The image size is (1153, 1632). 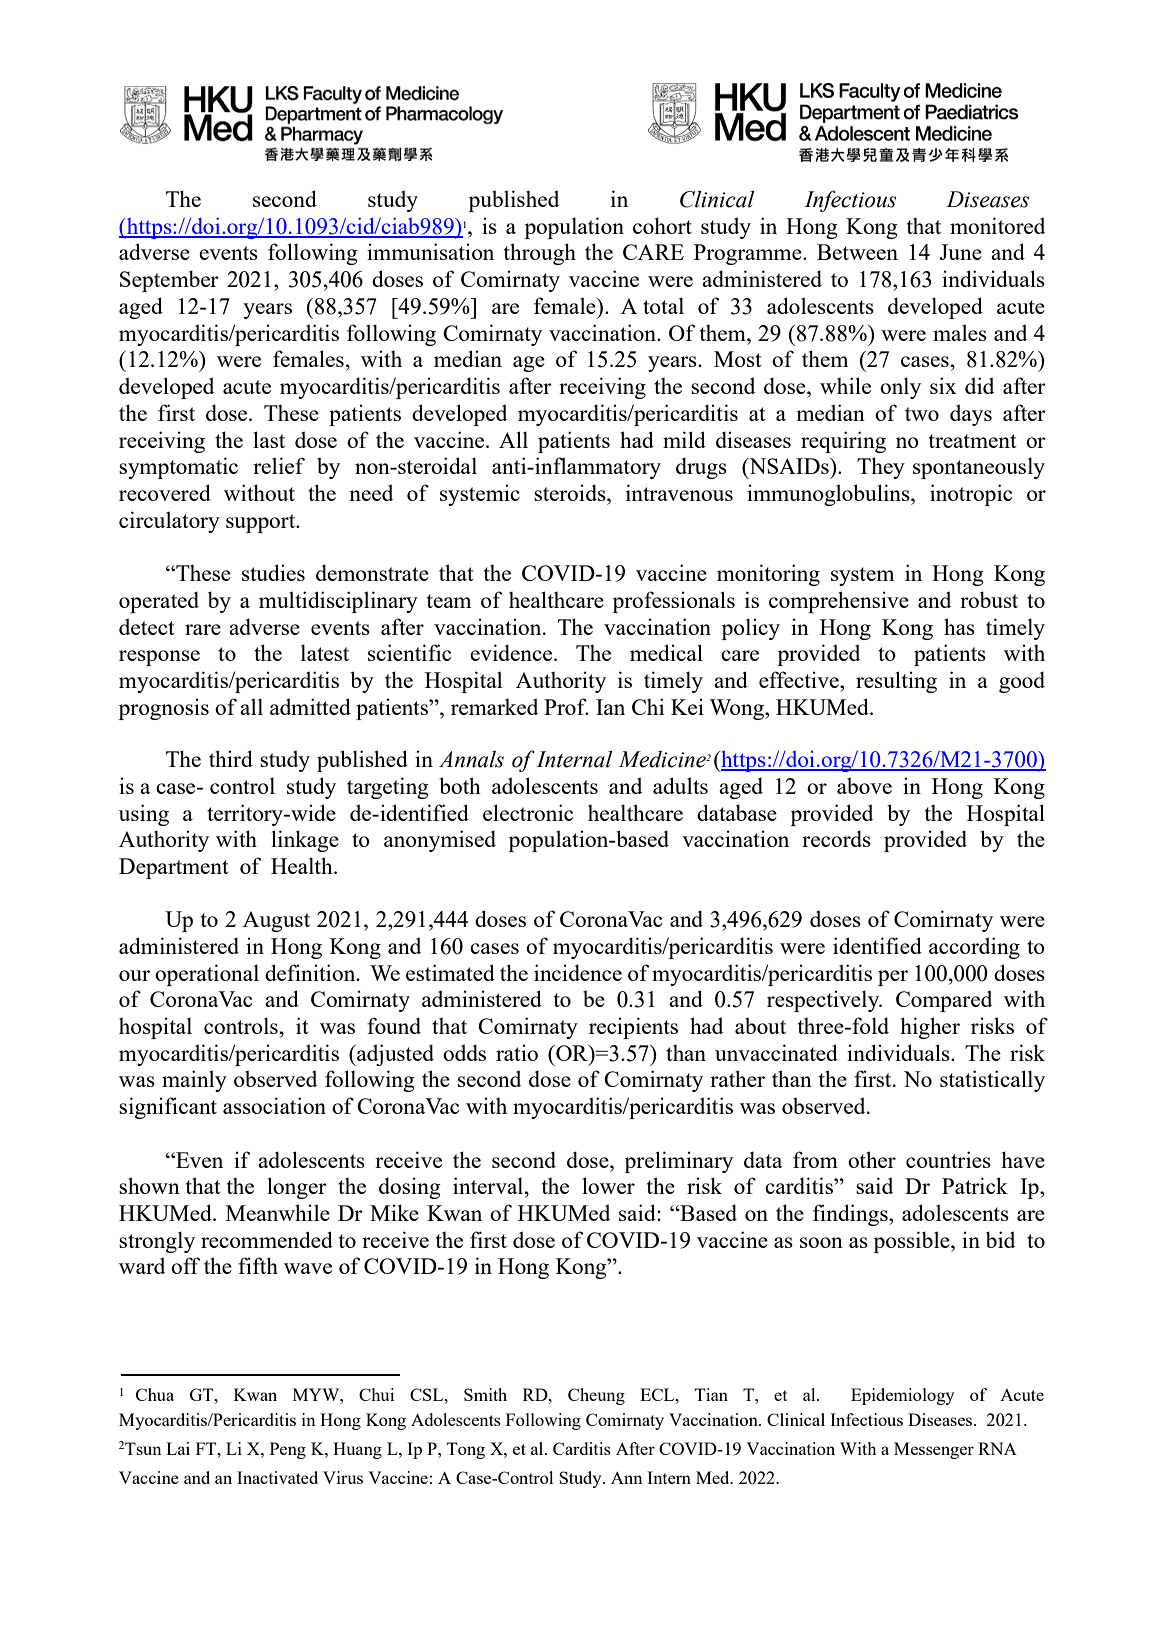 I want to click on resulting, so click(x=896, y=682).
